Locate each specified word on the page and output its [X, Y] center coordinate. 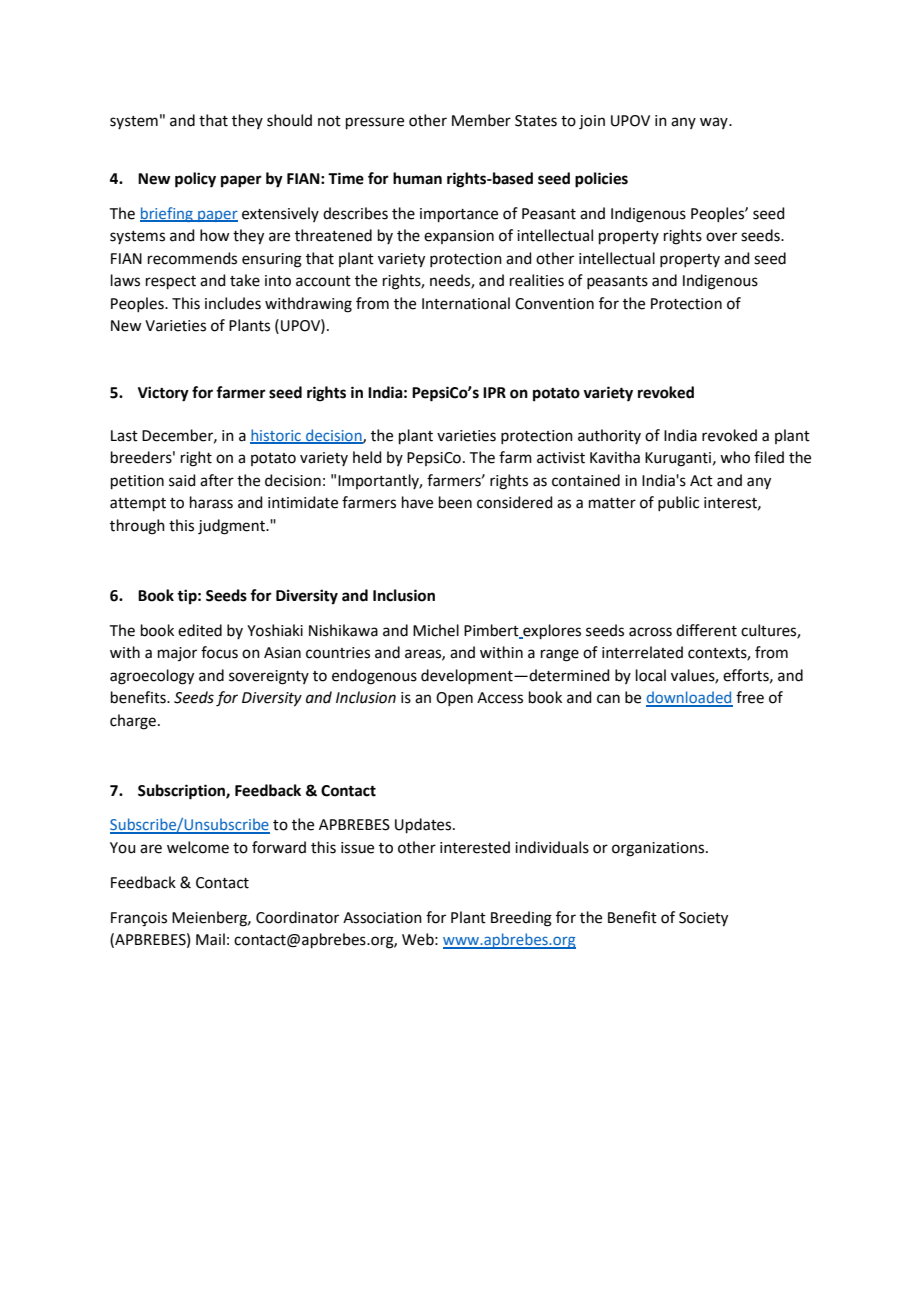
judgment [232, 527]
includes [233, 303]
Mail [210, 939]
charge [133, 722]
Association [382, 918]
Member [481, 120]
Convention [554, 304]
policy [195, 180]
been [455, 502]
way [715, 123]
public [678, 503]
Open [454, 699]
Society [703, 919]
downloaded [689, 698]
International [466, 303]
